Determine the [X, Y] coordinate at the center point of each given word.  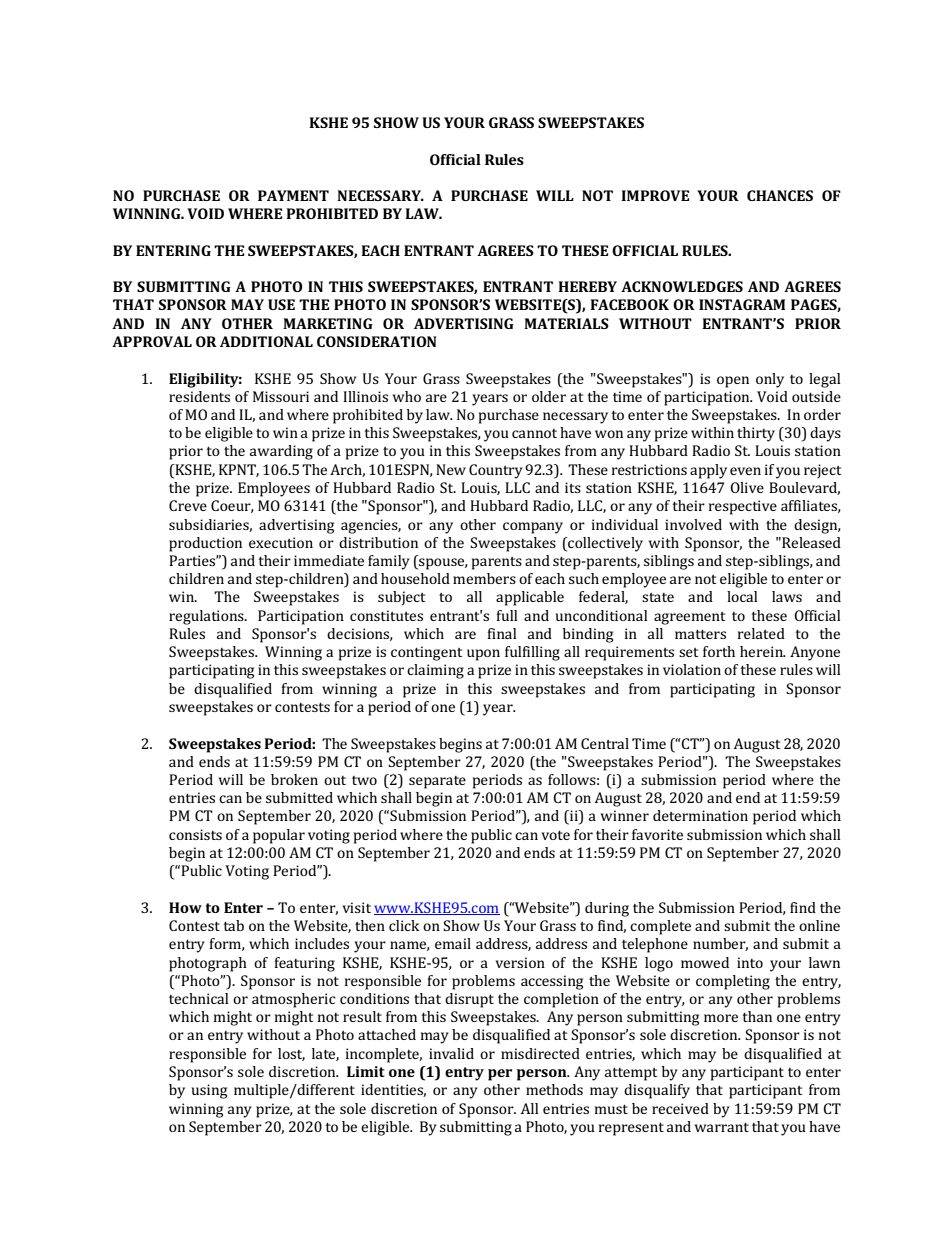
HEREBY [587, 286]
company [533, 528]
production [205, 544]
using [209, 1091]
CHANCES [780, 195]
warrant [722, 1127]
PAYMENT [293, 195]
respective [743, 507]
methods [554, 1089]
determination [700, 815]
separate [437, 782]
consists [195, 834]
